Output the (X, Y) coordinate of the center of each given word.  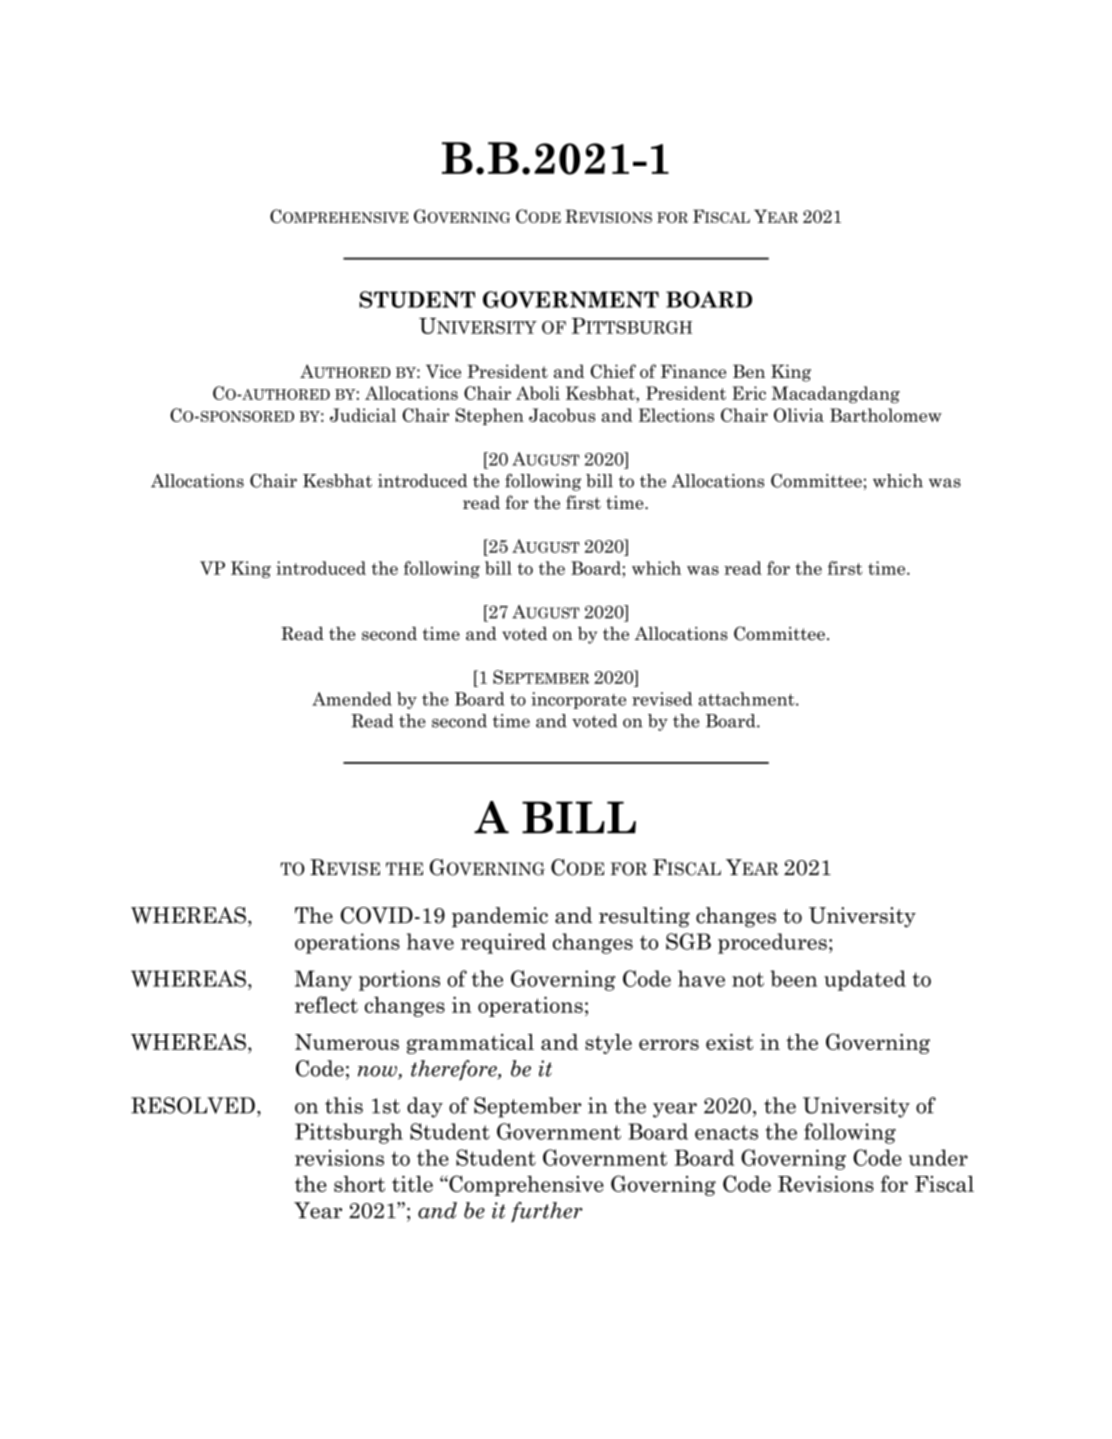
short (359, 1184)
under (938, 1157)
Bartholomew (886, 415)
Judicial (363, 415)
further (547, 1212)
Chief (613, 371)
